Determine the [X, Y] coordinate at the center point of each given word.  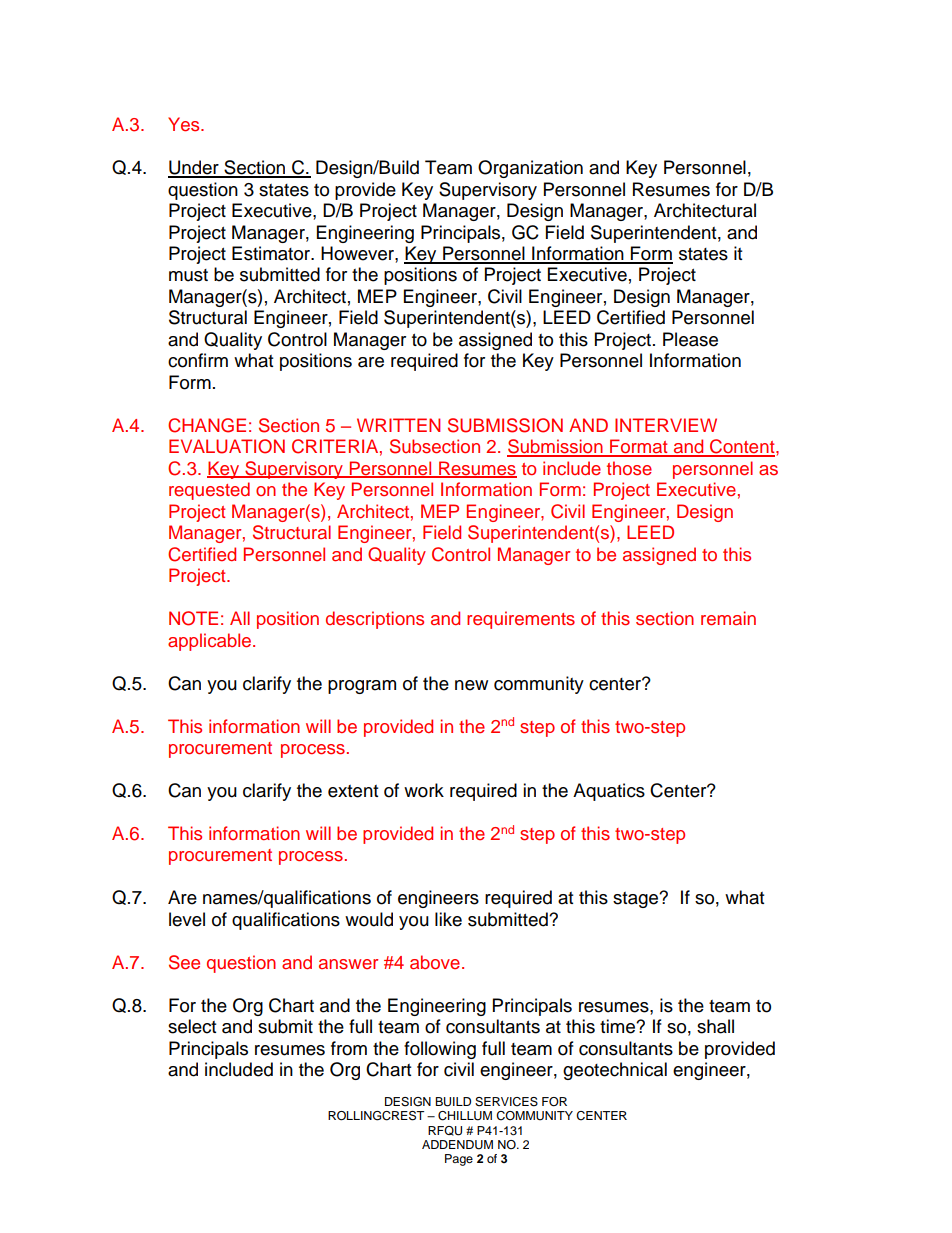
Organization [530, 169]
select [192, 1026]
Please [690, 339]
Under [194, 168]
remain [728, 618]
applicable [211, 642]
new [471, 685]
